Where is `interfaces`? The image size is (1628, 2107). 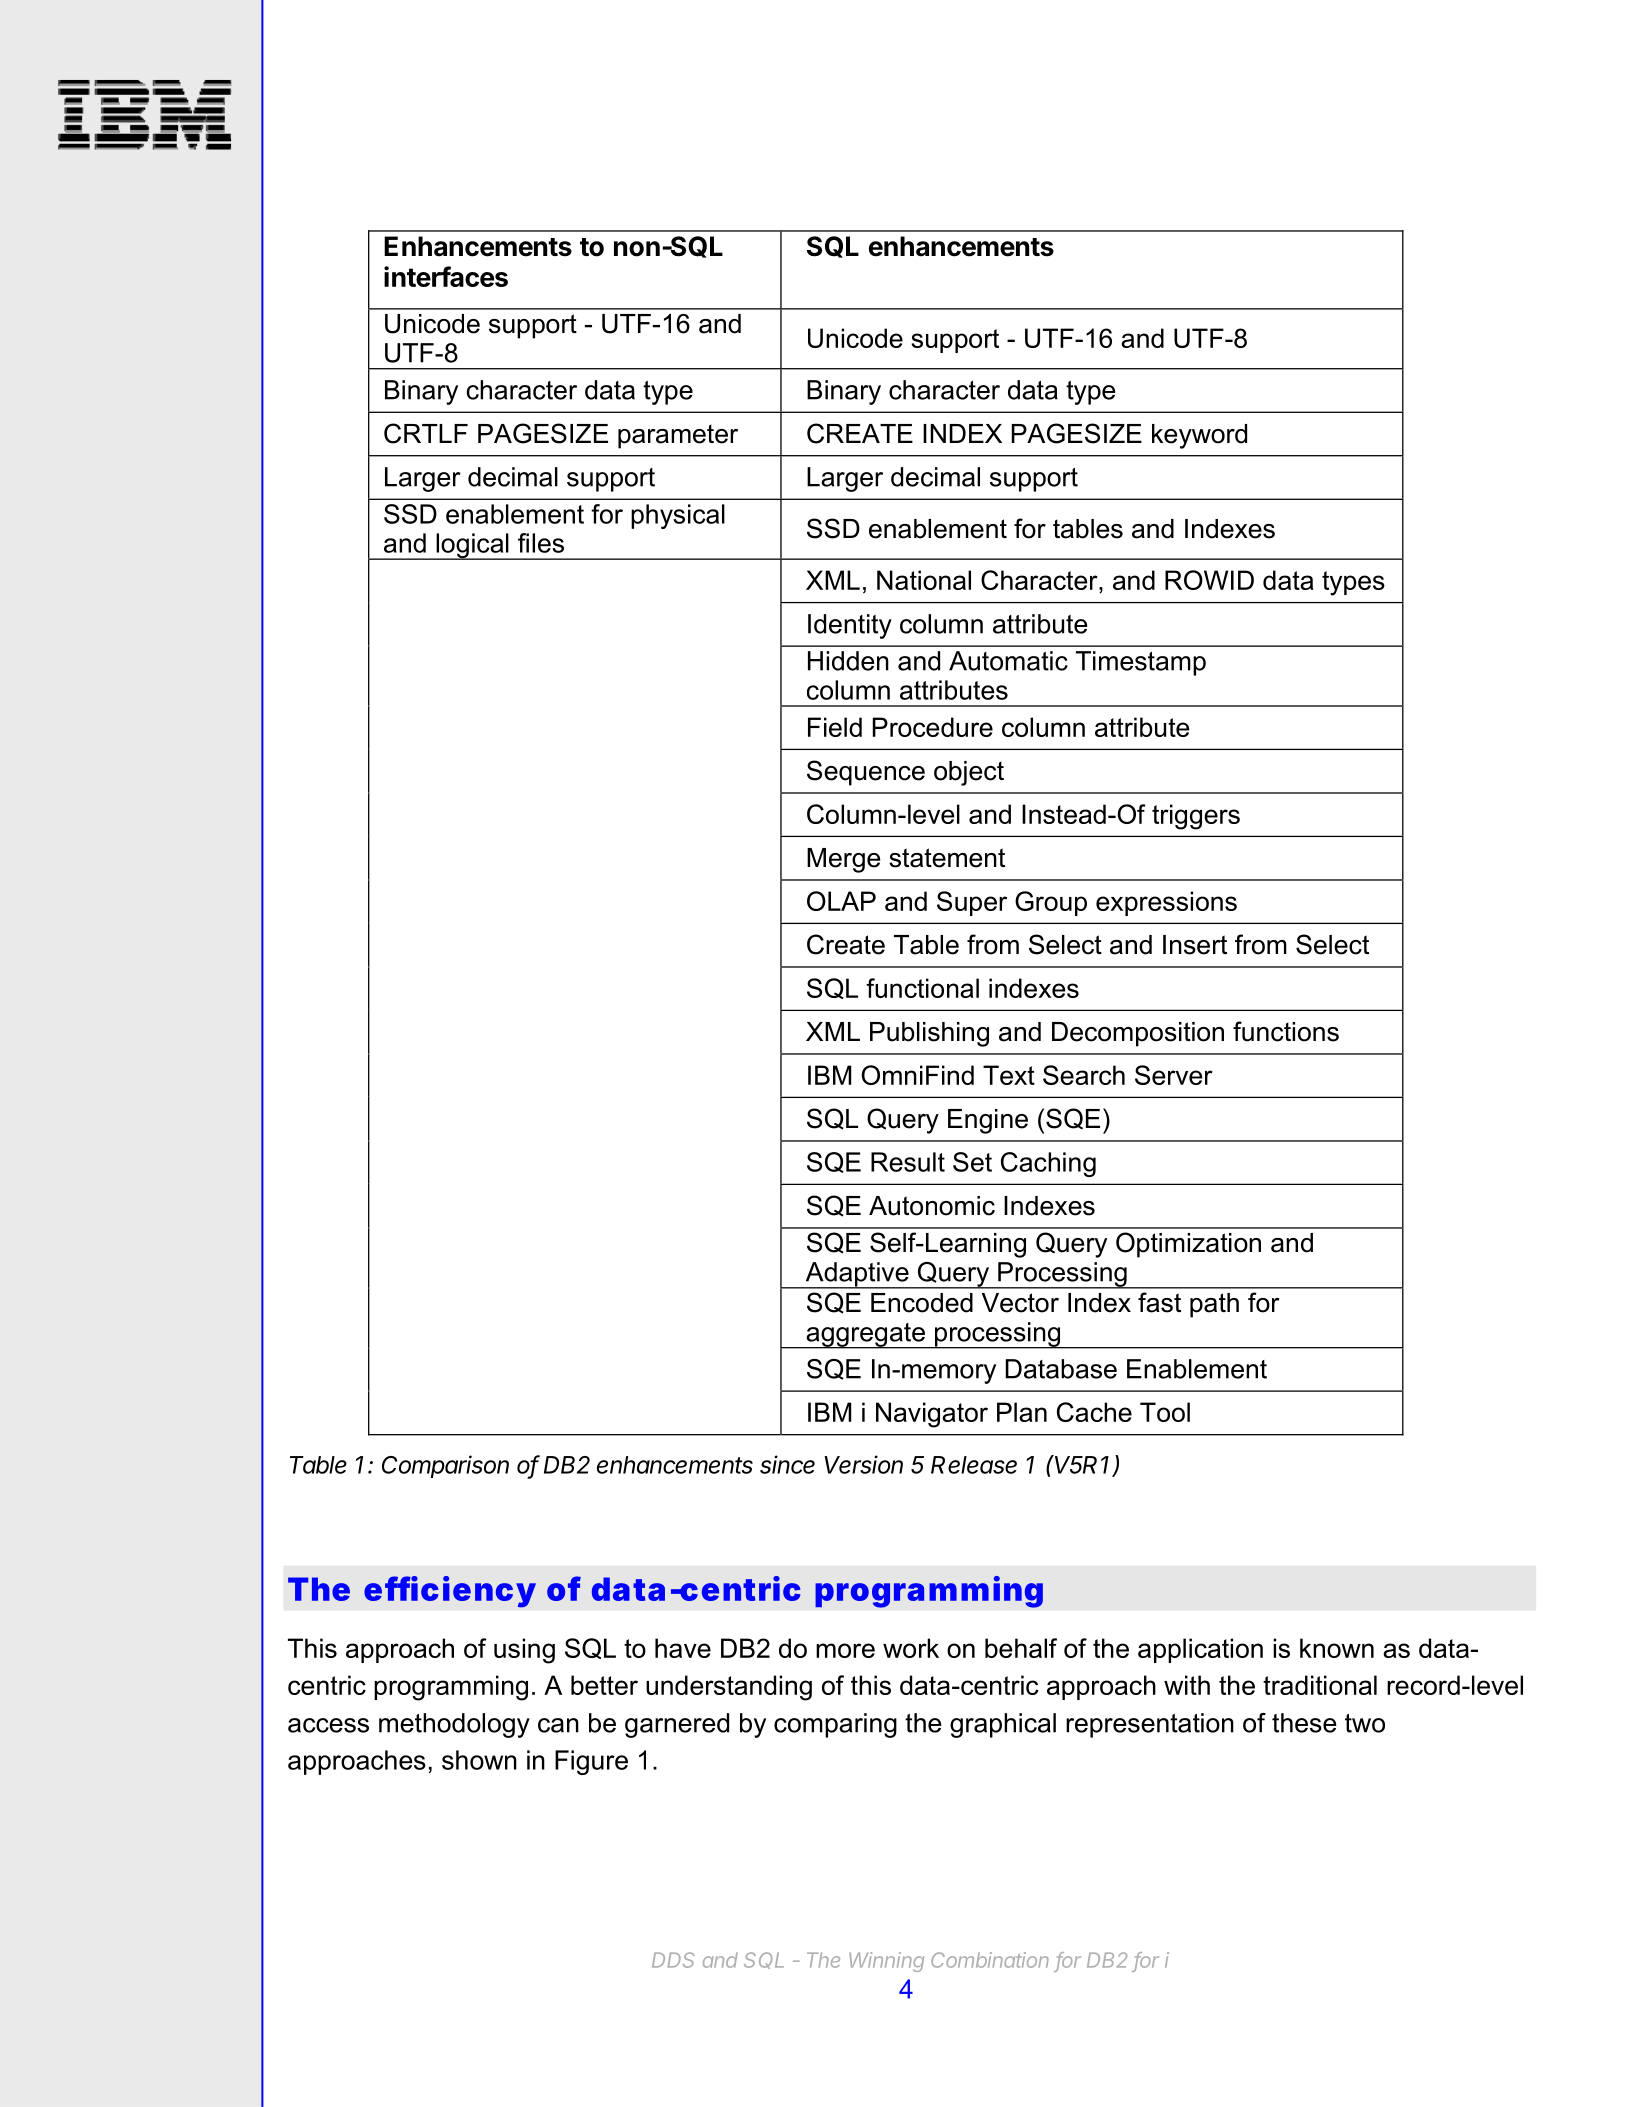
interfaces is located at coordinates (446, 276).
